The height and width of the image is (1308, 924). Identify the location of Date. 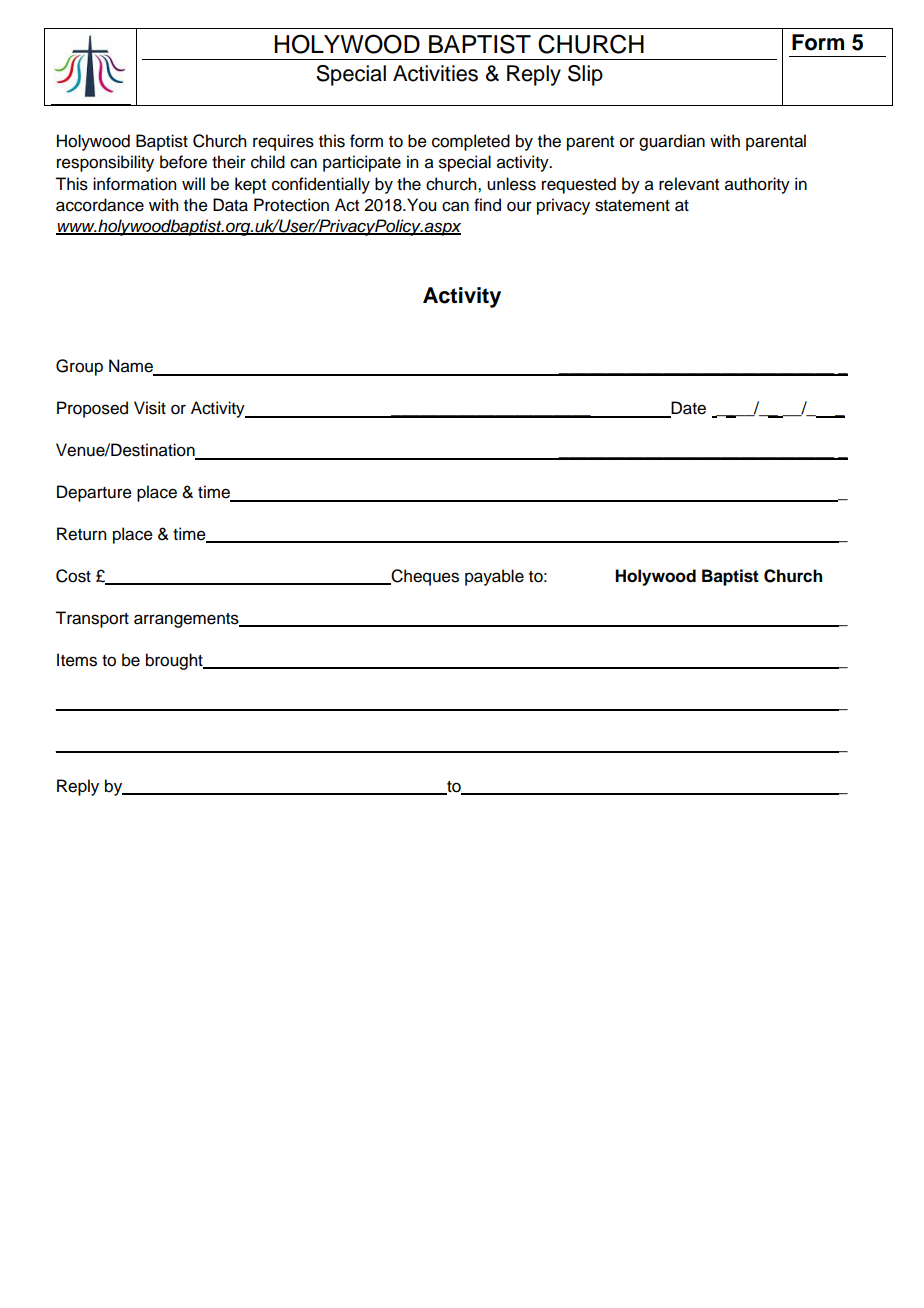
(688, 409).
